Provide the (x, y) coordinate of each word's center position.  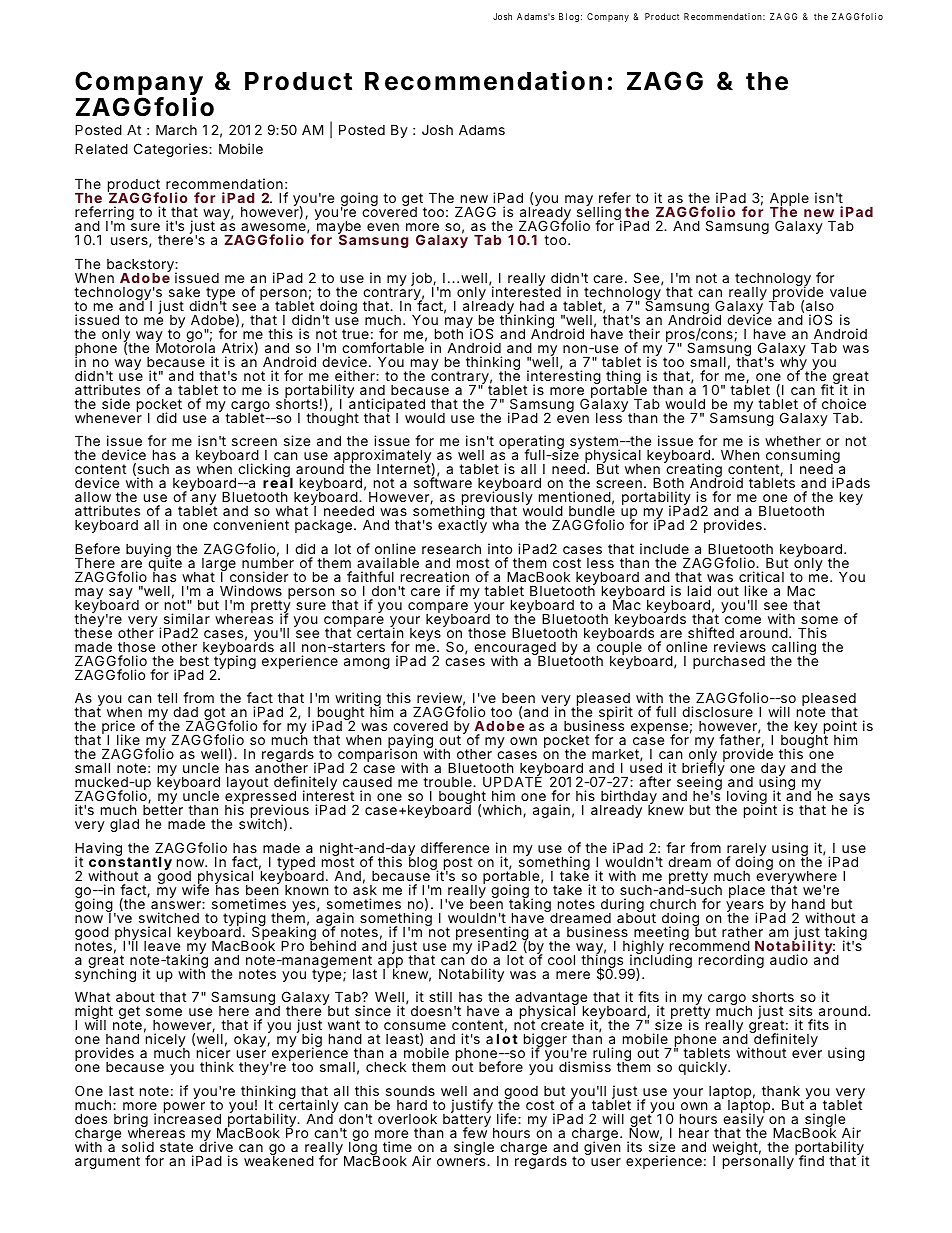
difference (455, 847)
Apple (789, 200)
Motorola (185, 347)
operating (531, 443)
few (475, 1131)
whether (793, 441)
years (746, 908)
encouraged (515, 650)
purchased (729, 662)
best (194, 661)
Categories (172, 150)
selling (598, 214)
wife (195, 889)
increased (187, 1117)
